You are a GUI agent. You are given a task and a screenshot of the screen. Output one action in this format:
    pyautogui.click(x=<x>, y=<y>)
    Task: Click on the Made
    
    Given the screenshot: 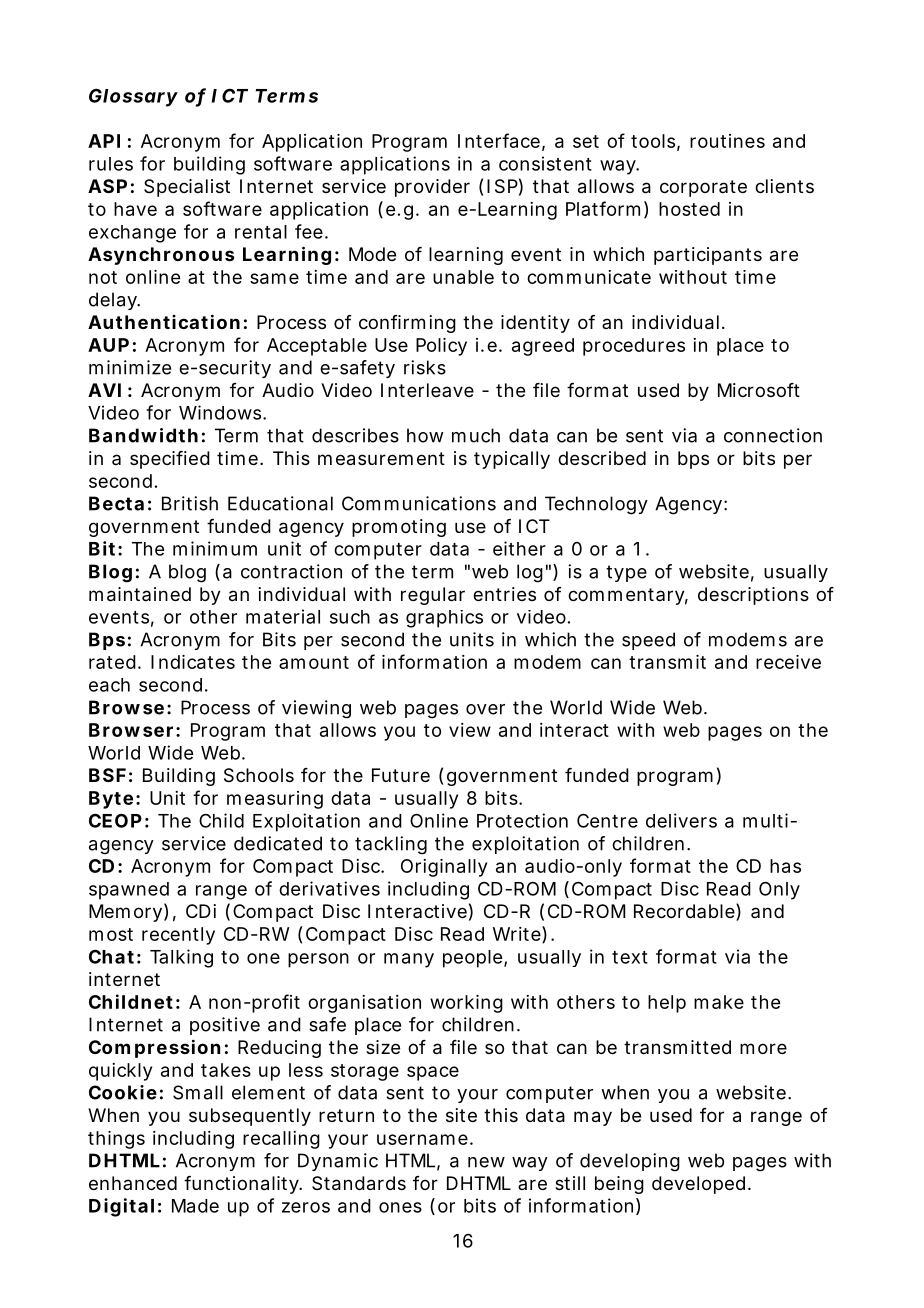 What is the action you would take?
    pyautogui.click(x=195, y=1206)
